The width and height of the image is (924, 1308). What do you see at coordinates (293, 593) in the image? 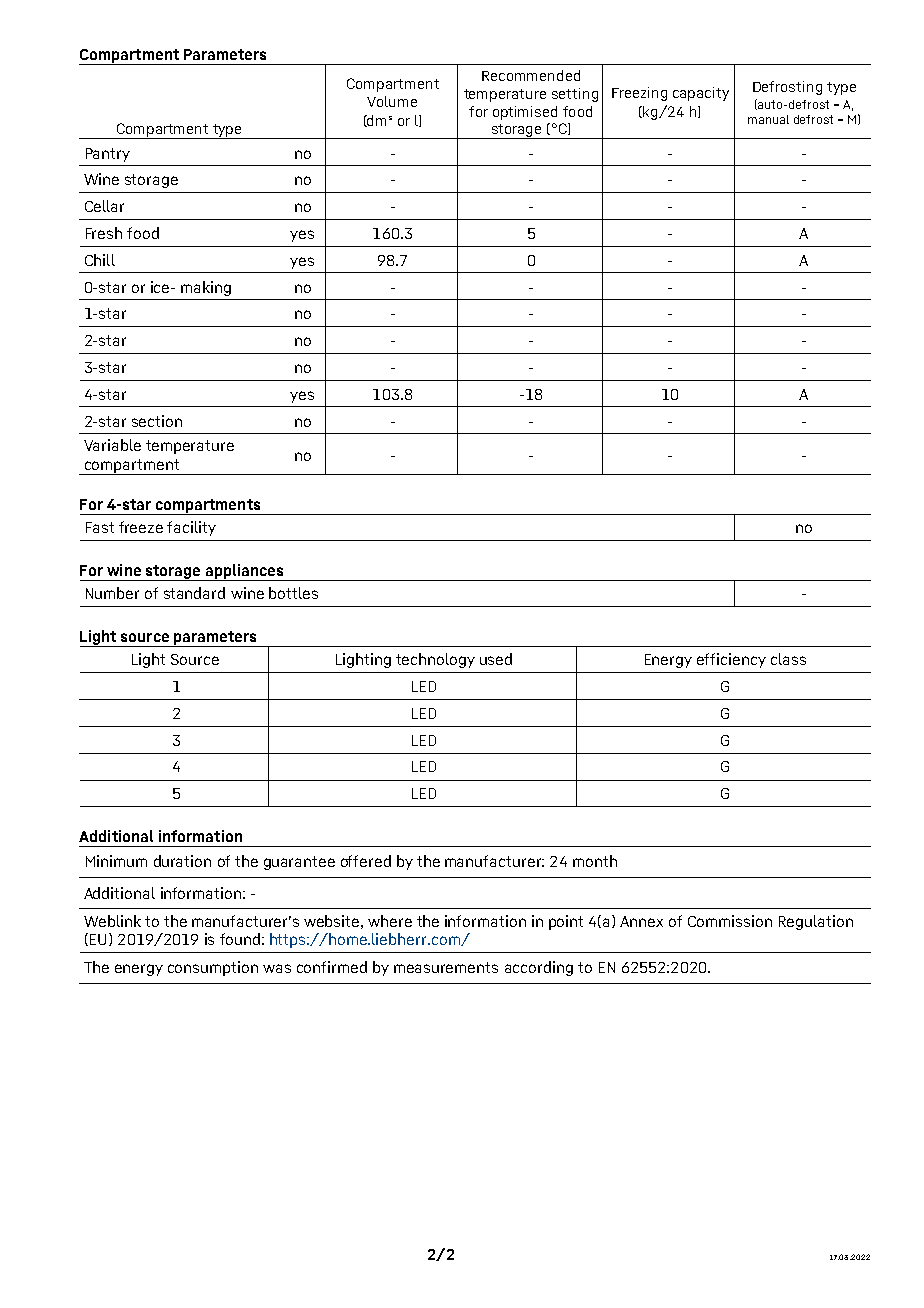
I see `bottles` at bounding box center [293, 593].
